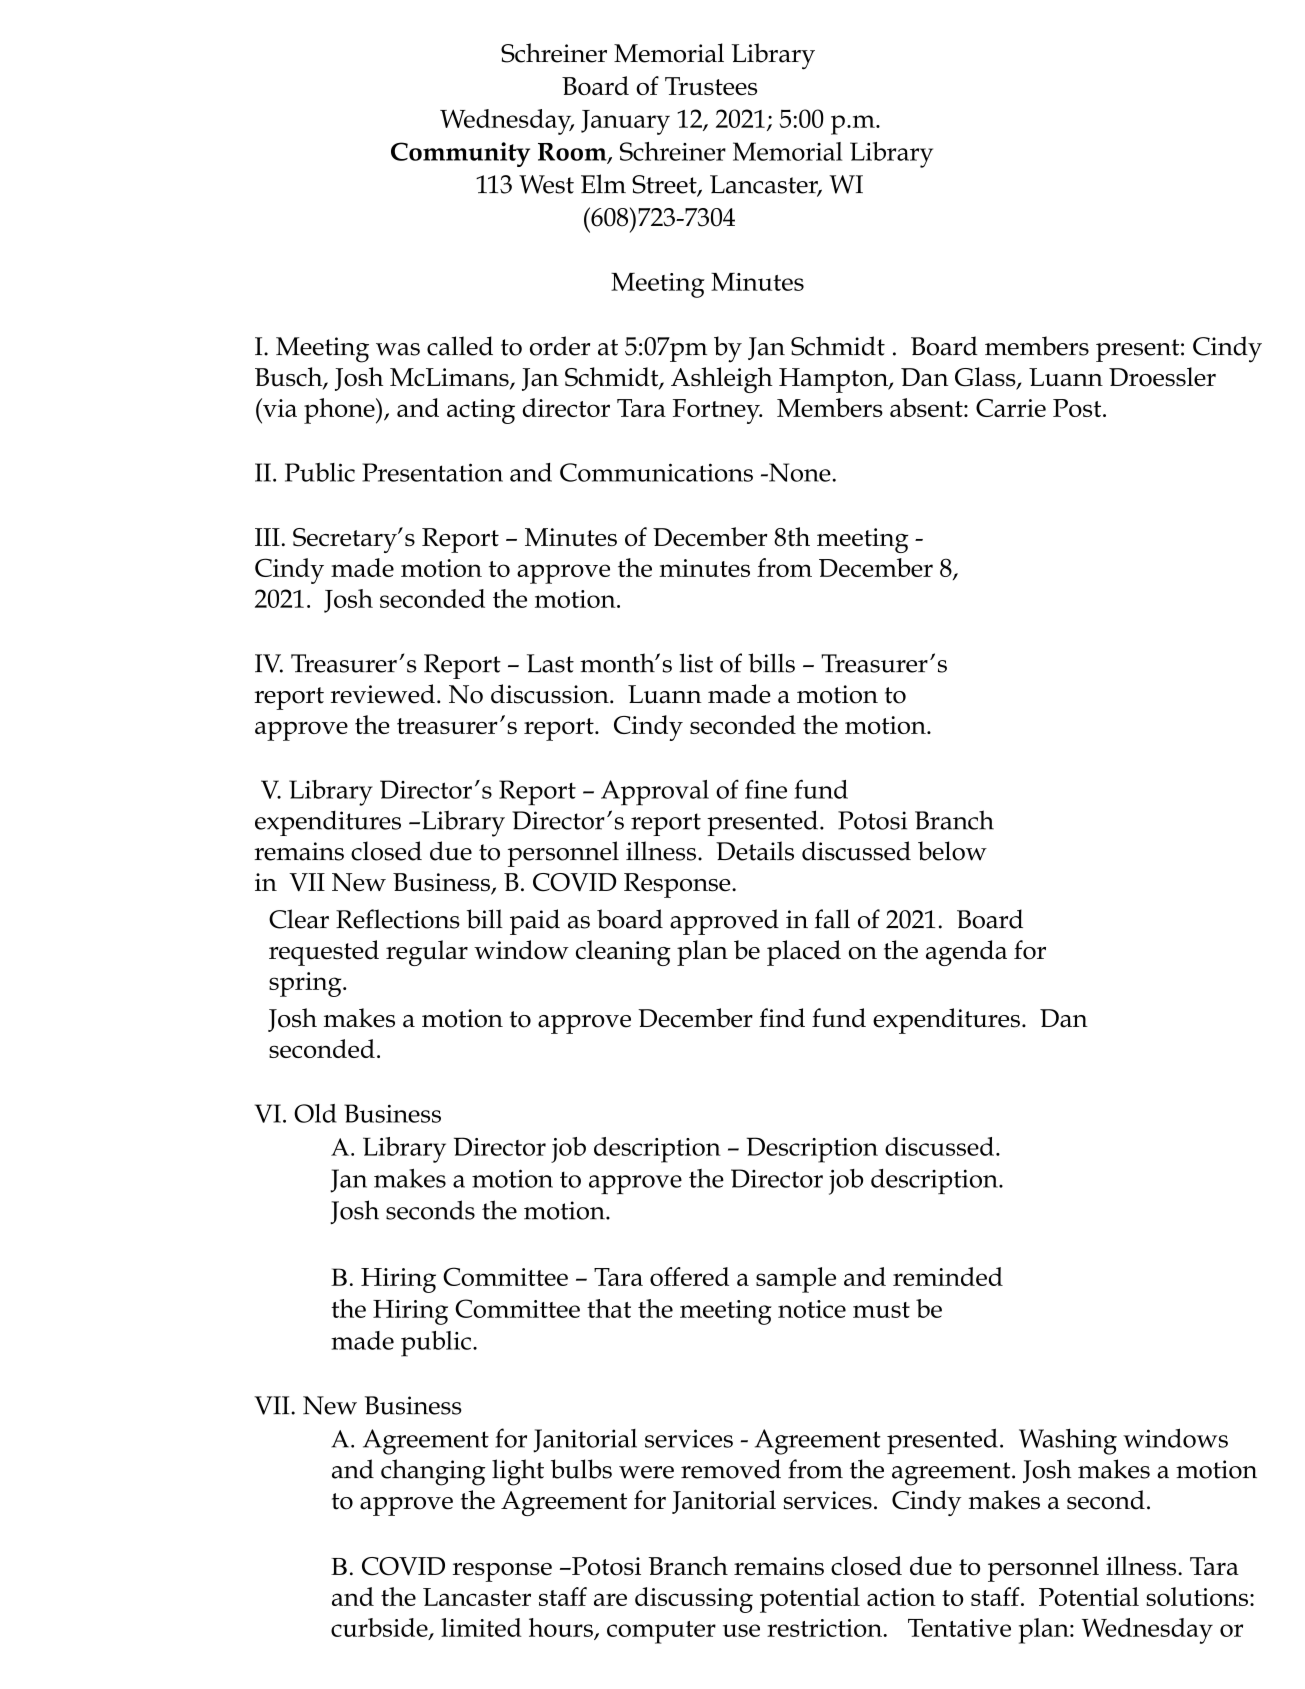 This image has width=1305, height=1689. What do you see at coordinates (460, 154) in the image?
I see `Community` at bounding box center [460, 154].
